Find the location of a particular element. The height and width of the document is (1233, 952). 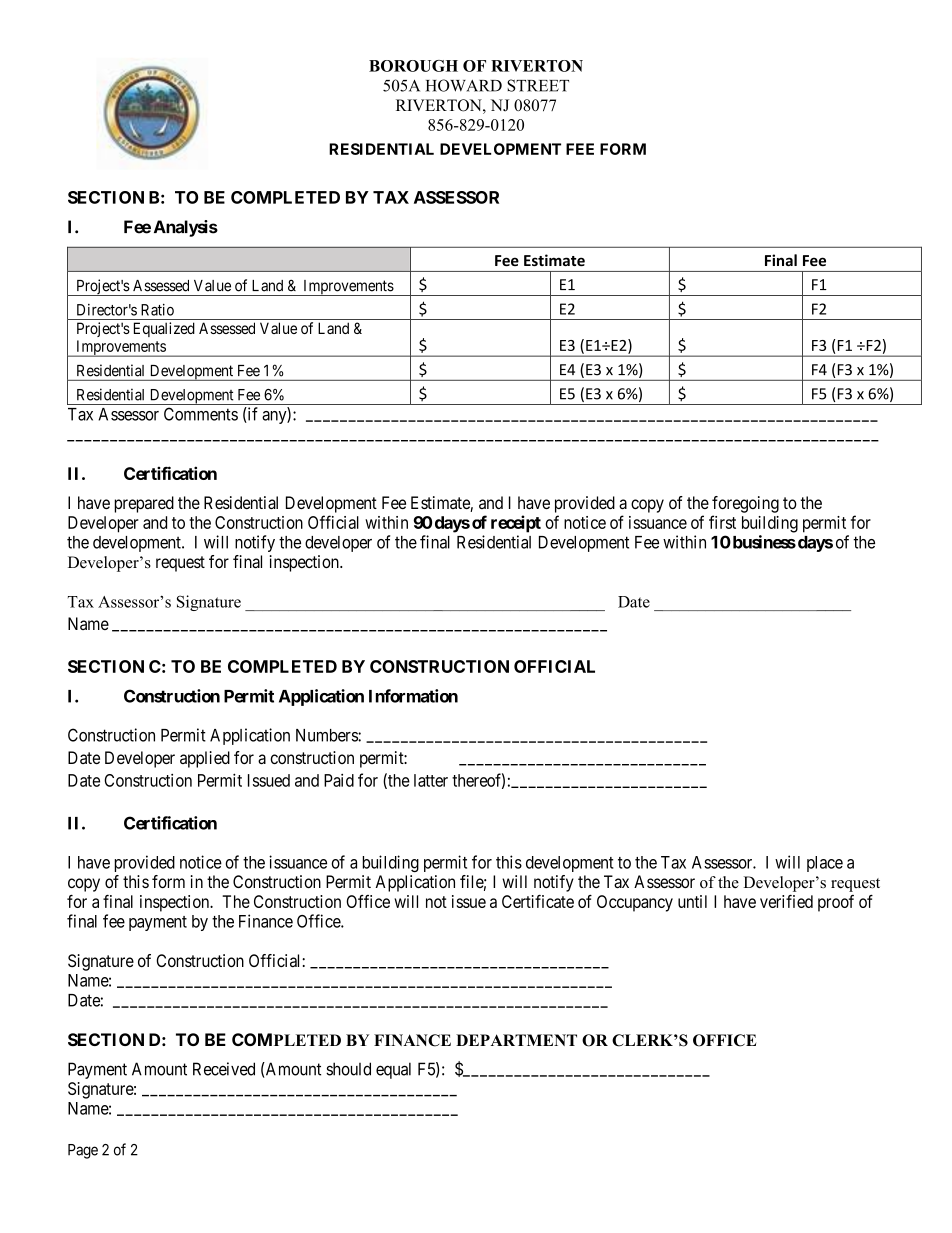

place is located at coordinates (825, 864).
